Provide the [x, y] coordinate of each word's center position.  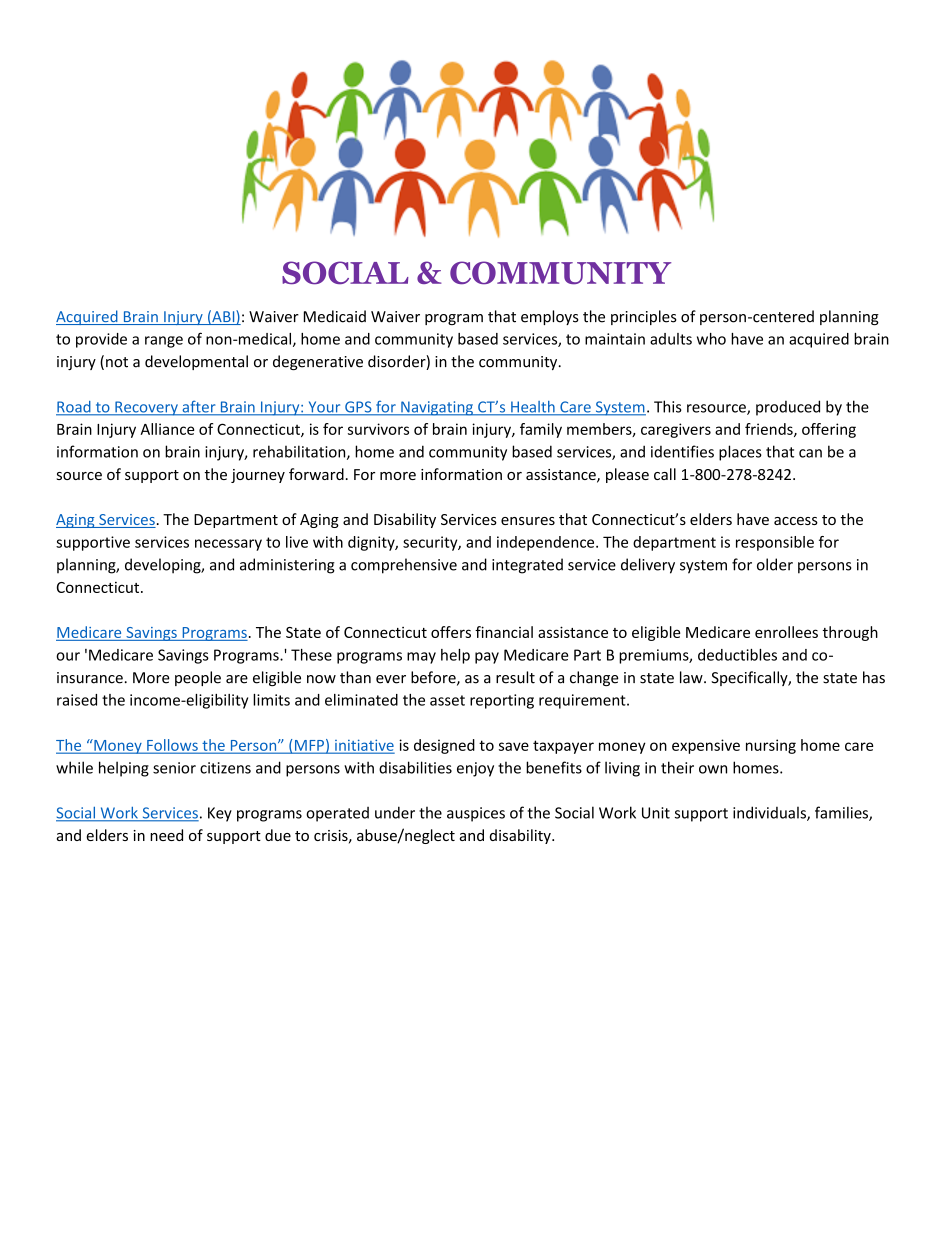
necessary [228, 545]
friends [770, 430]
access [796, 521]
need [166, 835]
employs [550, 317]
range [164, 342]
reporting [502, 701]
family [541, 430]
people [198, 678]
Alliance [167, 429]
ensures [528, 521]
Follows [172, 746]
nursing [771, 746]
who [711, 339]
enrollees [786, 632]
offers [451, 632]
